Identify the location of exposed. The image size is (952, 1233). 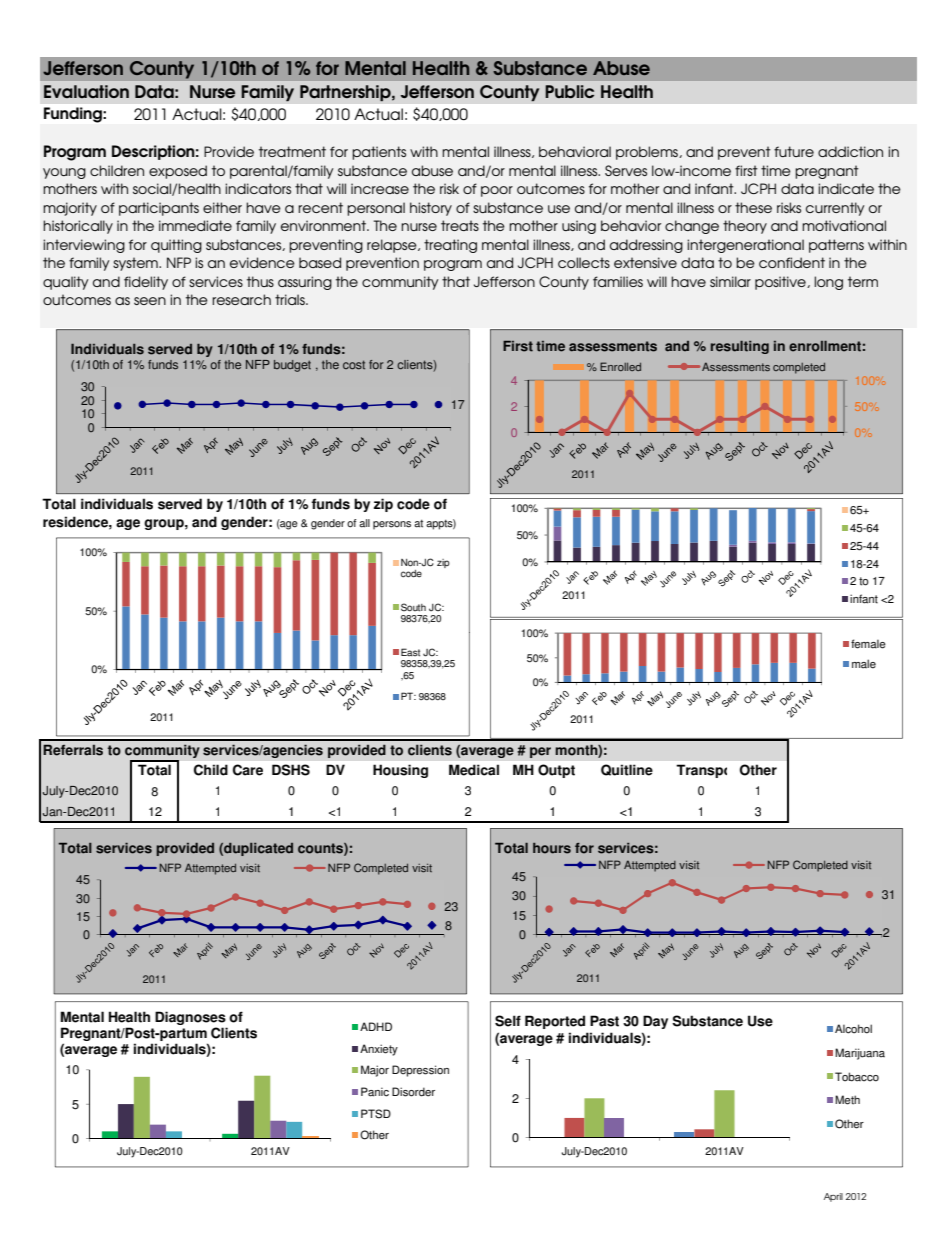
(178, 172).
